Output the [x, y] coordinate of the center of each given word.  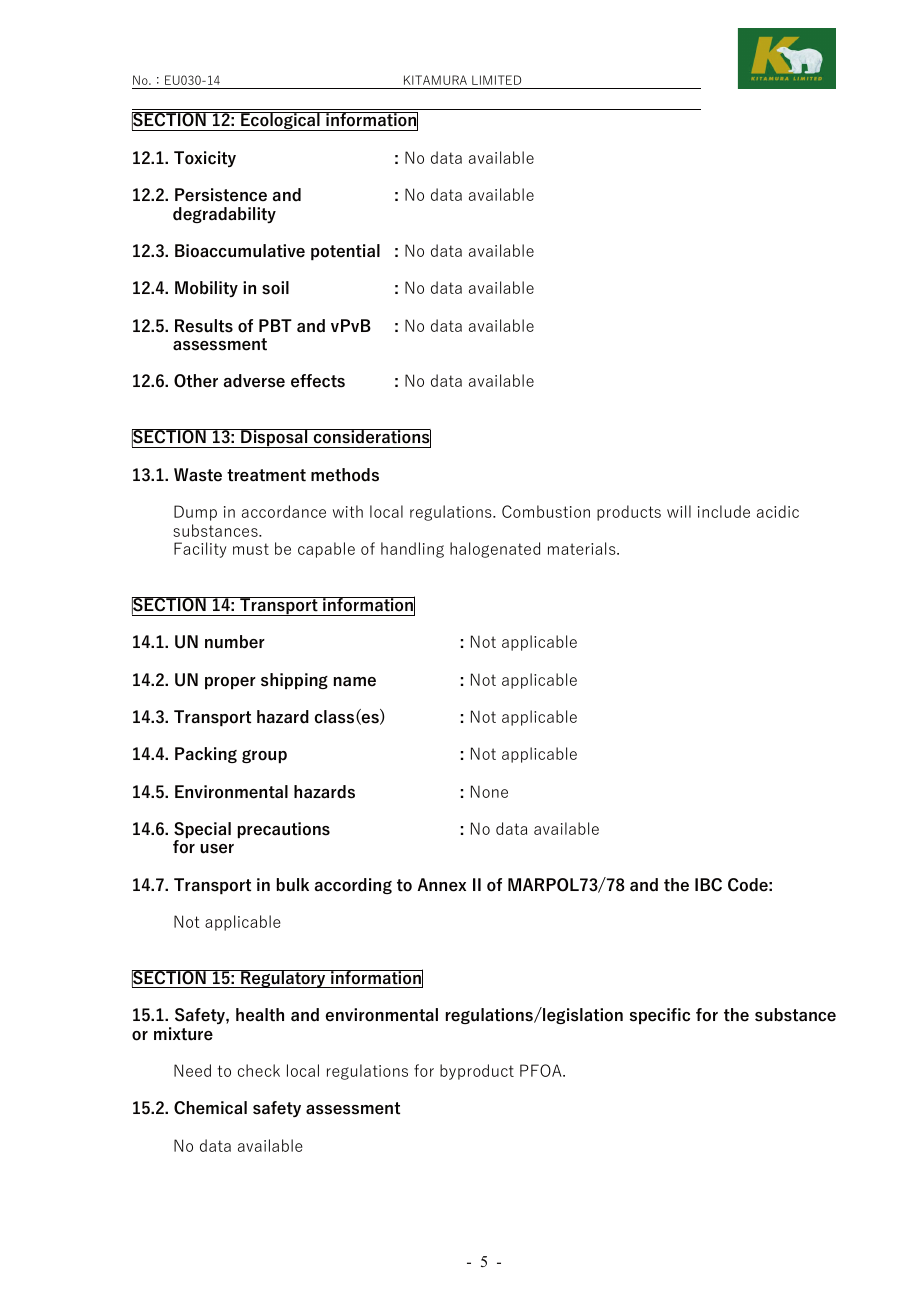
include [724, 511]
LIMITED [496, 80]
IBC [708, 885]
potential [345, 252]
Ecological [280, 121]
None [489, 791]
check [259, 1070]
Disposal [274, 438]
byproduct [477, 1072]
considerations [371, 438]
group [264, 757]
